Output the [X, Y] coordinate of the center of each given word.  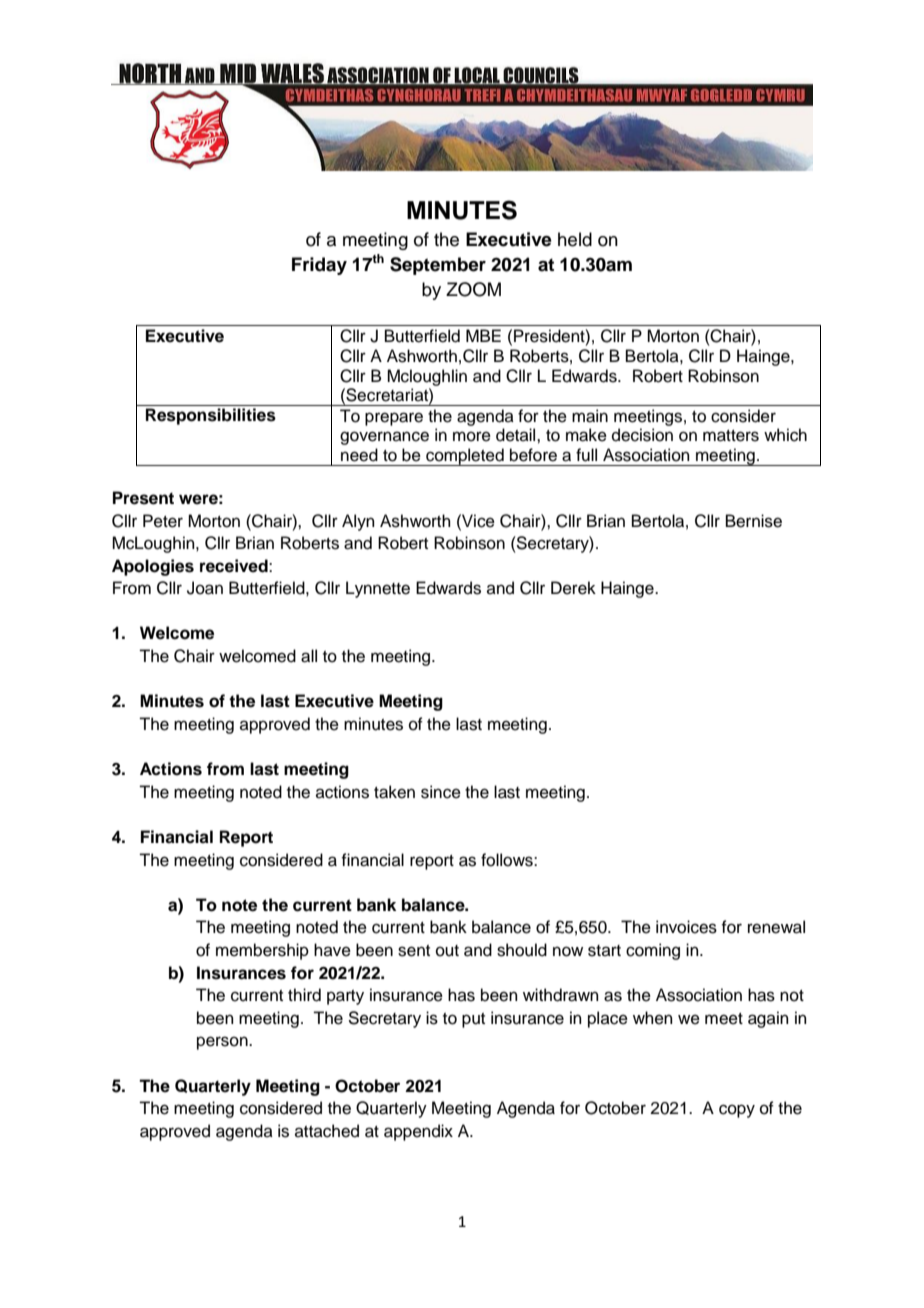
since [441, 792]
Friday [319, 266]
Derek [573, 588]
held [575, 239]
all [309, 656]
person [223, 1043]
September [438, 266]
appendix [418, 1132]
